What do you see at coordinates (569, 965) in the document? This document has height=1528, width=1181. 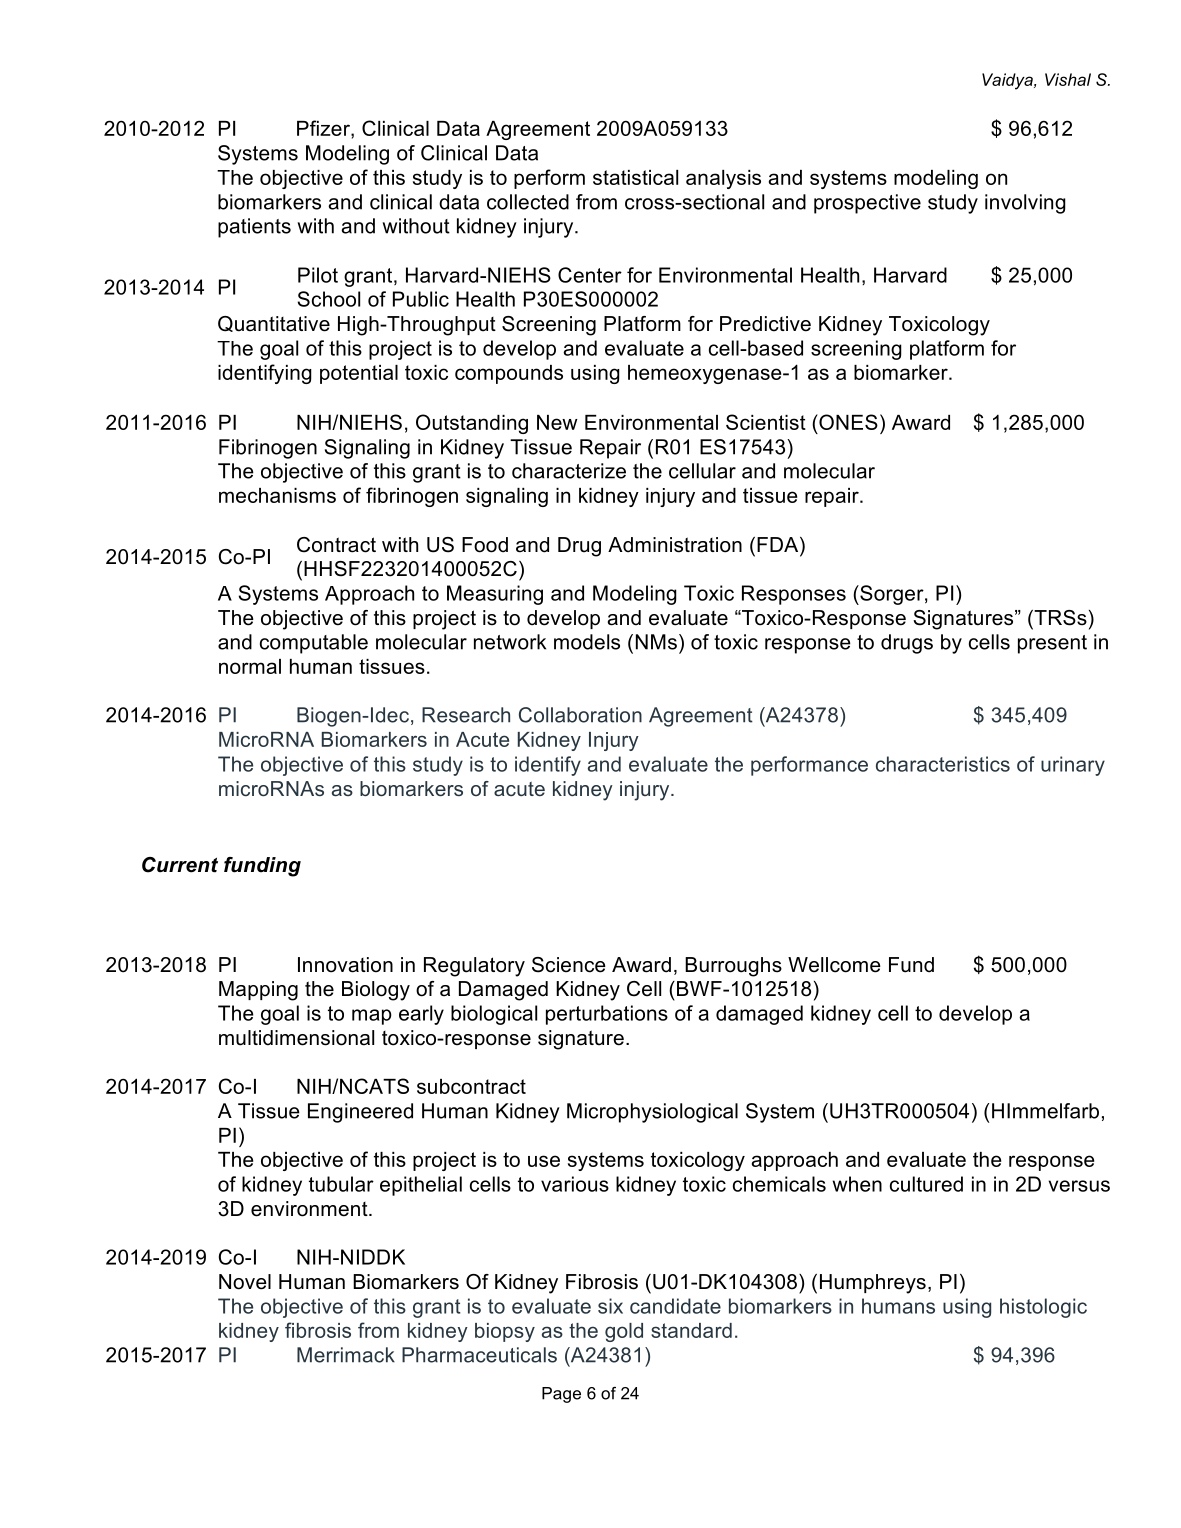 I see `Science` at bounding box center [569, 965].
